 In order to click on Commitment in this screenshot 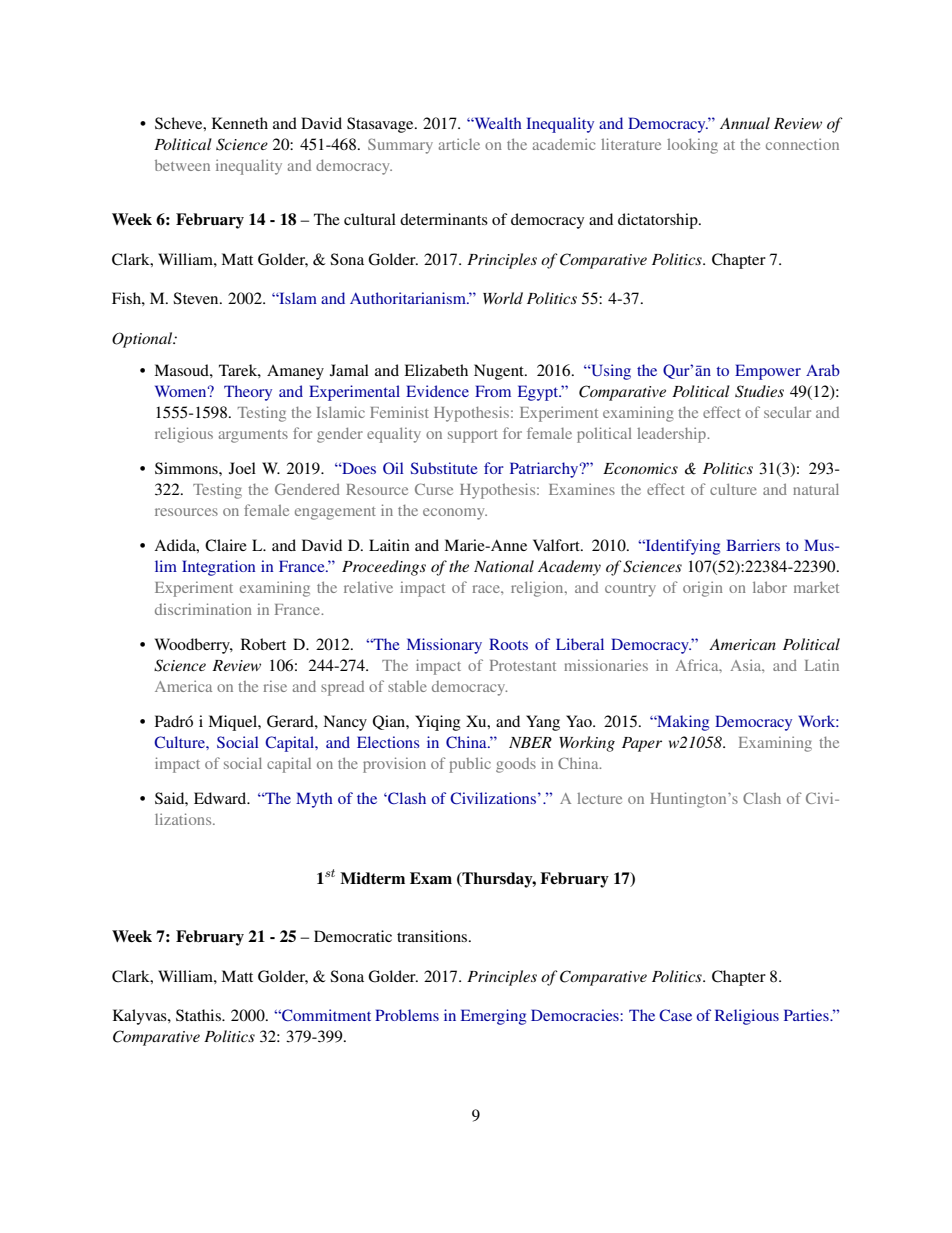, I will do `click(325, 1015)`.
